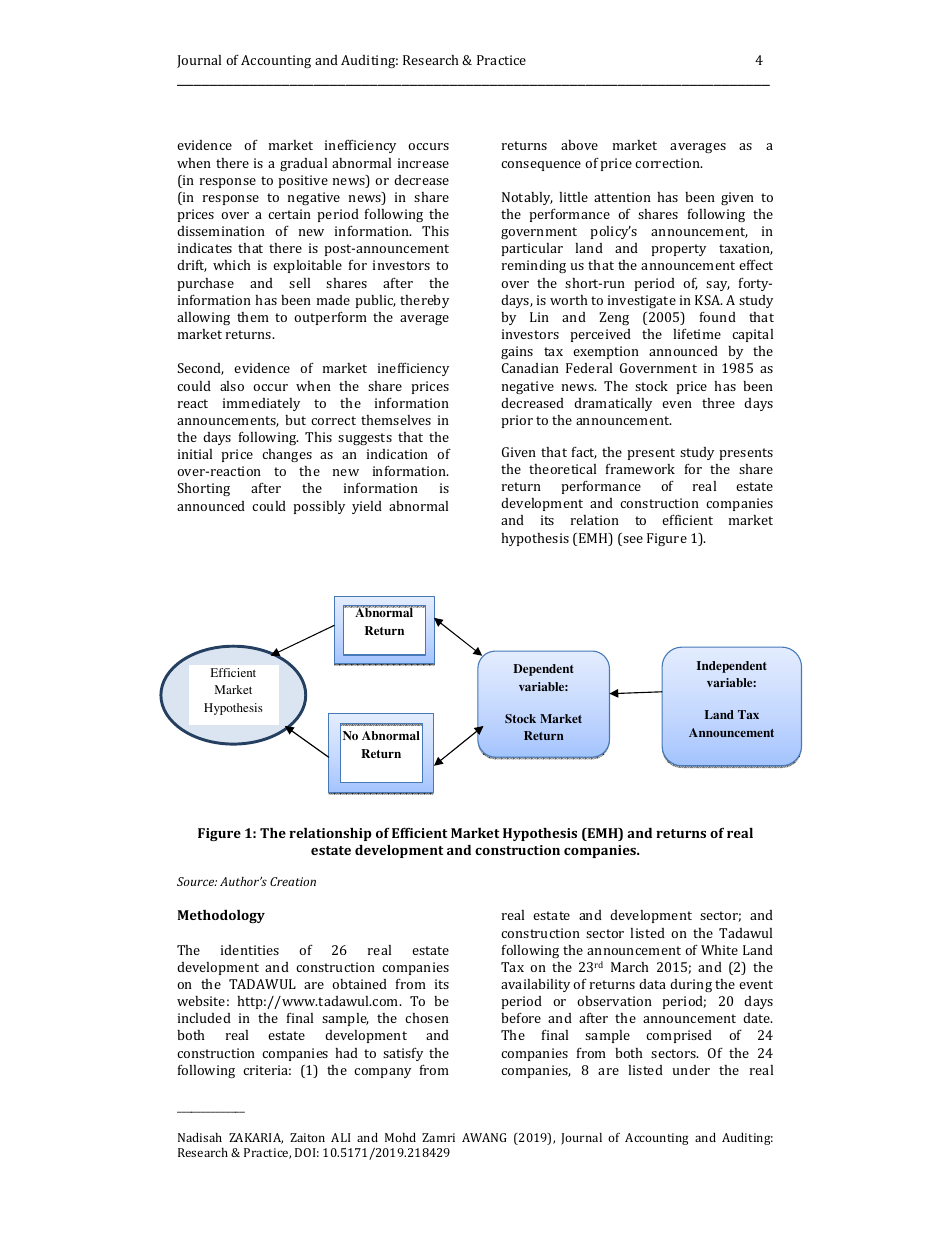 The height and width of the document is (1233, 952). I want to click on prior, so click(517, 421).
